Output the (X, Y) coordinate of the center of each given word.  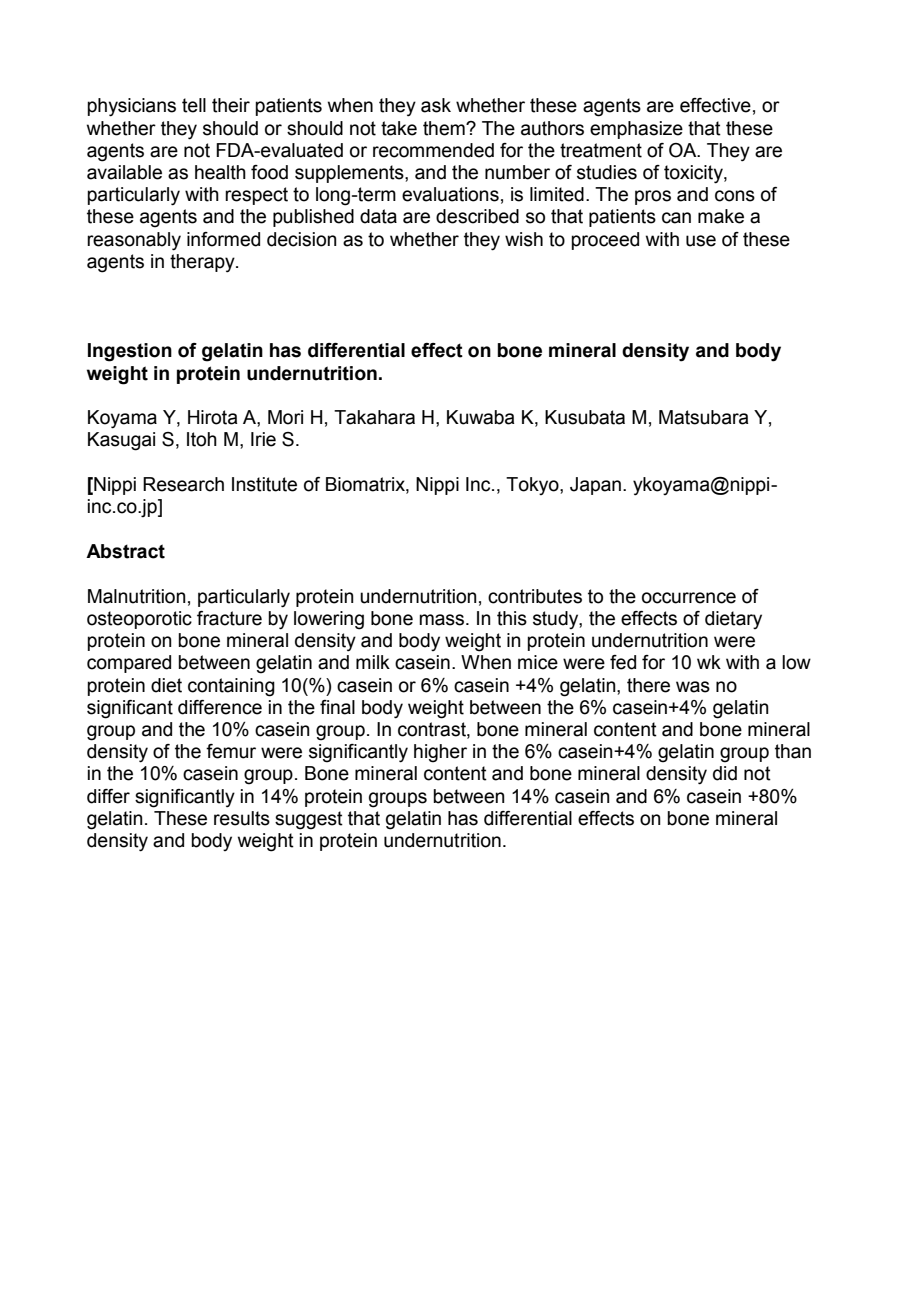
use (701, 241)
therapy (203, 263)
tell (194, 105)
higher (440, 753)
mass (443, 620)
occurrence (689, 598)
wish (524, 239)
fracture (229, 618)
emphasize (636, 130)
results (242, 818)
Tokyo (533, 486)
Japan (595, 486)
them (445, 128)
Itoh (202, 439)
